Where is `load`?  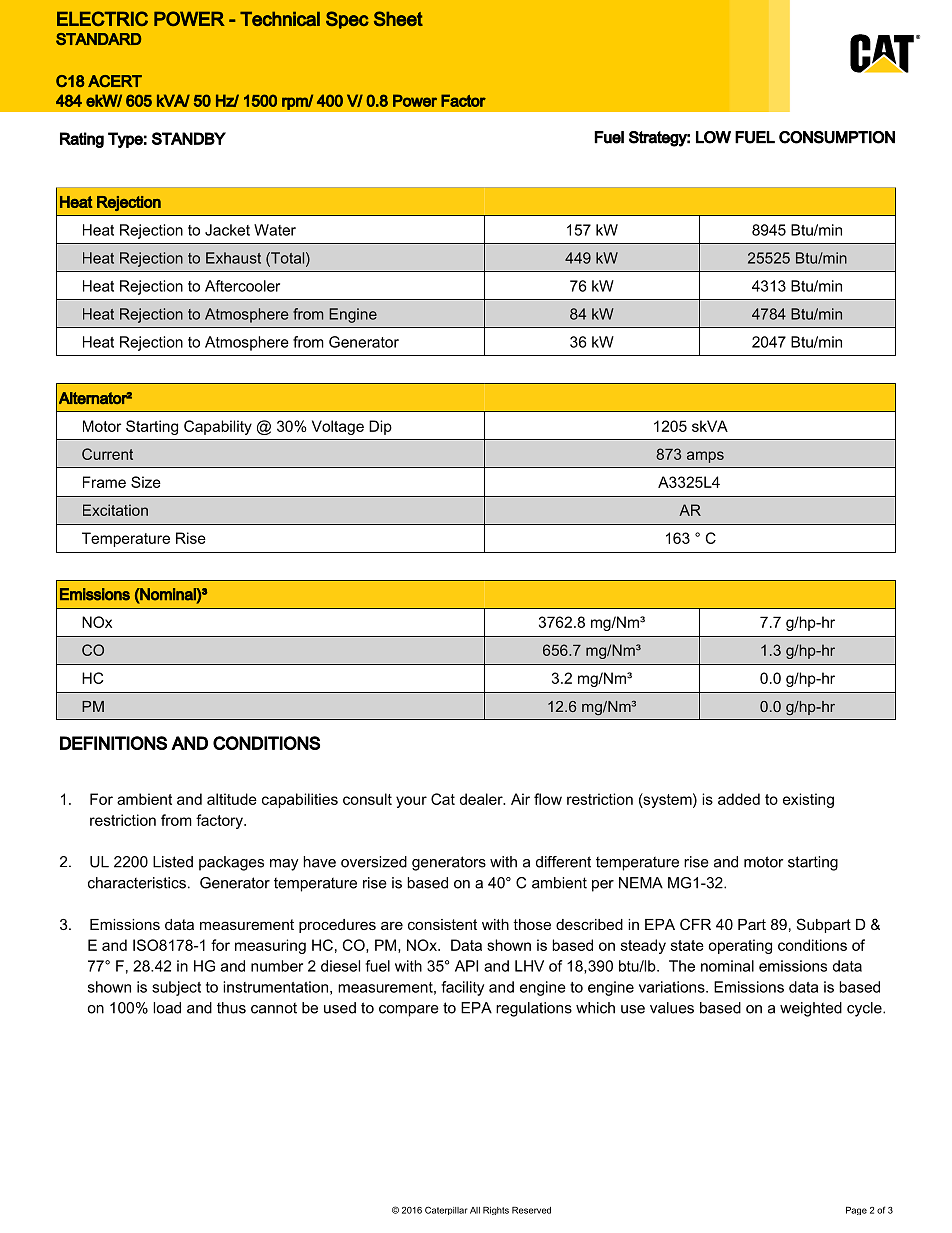 load is located at coordinates (167, 1008).
